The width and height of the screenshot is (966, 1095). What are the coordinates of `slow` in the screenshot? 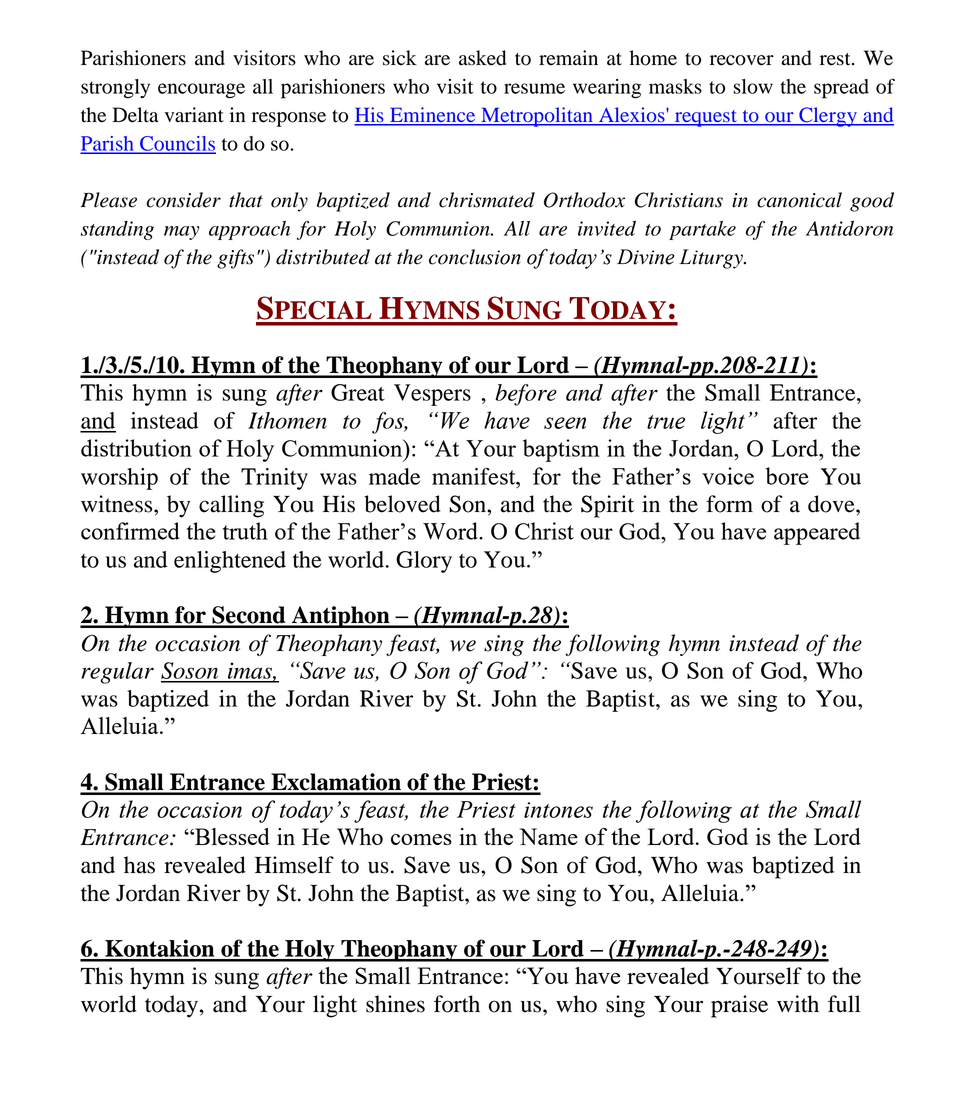 It's located at (753, 86).
